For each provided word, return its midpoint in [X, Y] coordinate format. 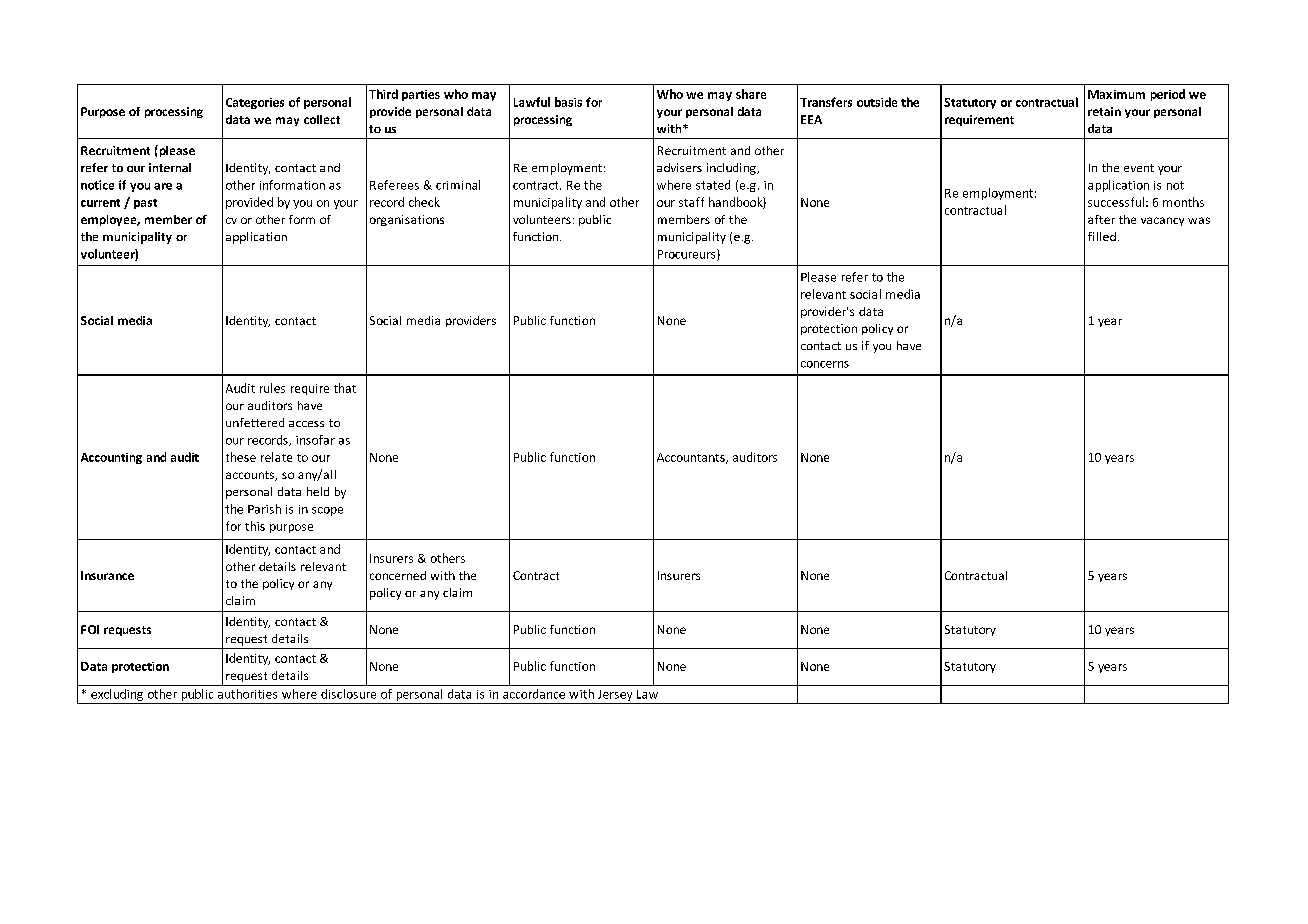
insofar [315, 440]
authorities [247, 694]
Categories [255, 103]
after [1101, 219]
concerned [398, 575]
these [241, 457]
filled [1102, 236]
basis [568, 102]
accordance [534, 694]
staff [691, 202]
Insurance [107, 575]
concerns [825, 364]
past [145, 204]
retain [1104, 111]
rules [272, 388]
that [345, 388]
